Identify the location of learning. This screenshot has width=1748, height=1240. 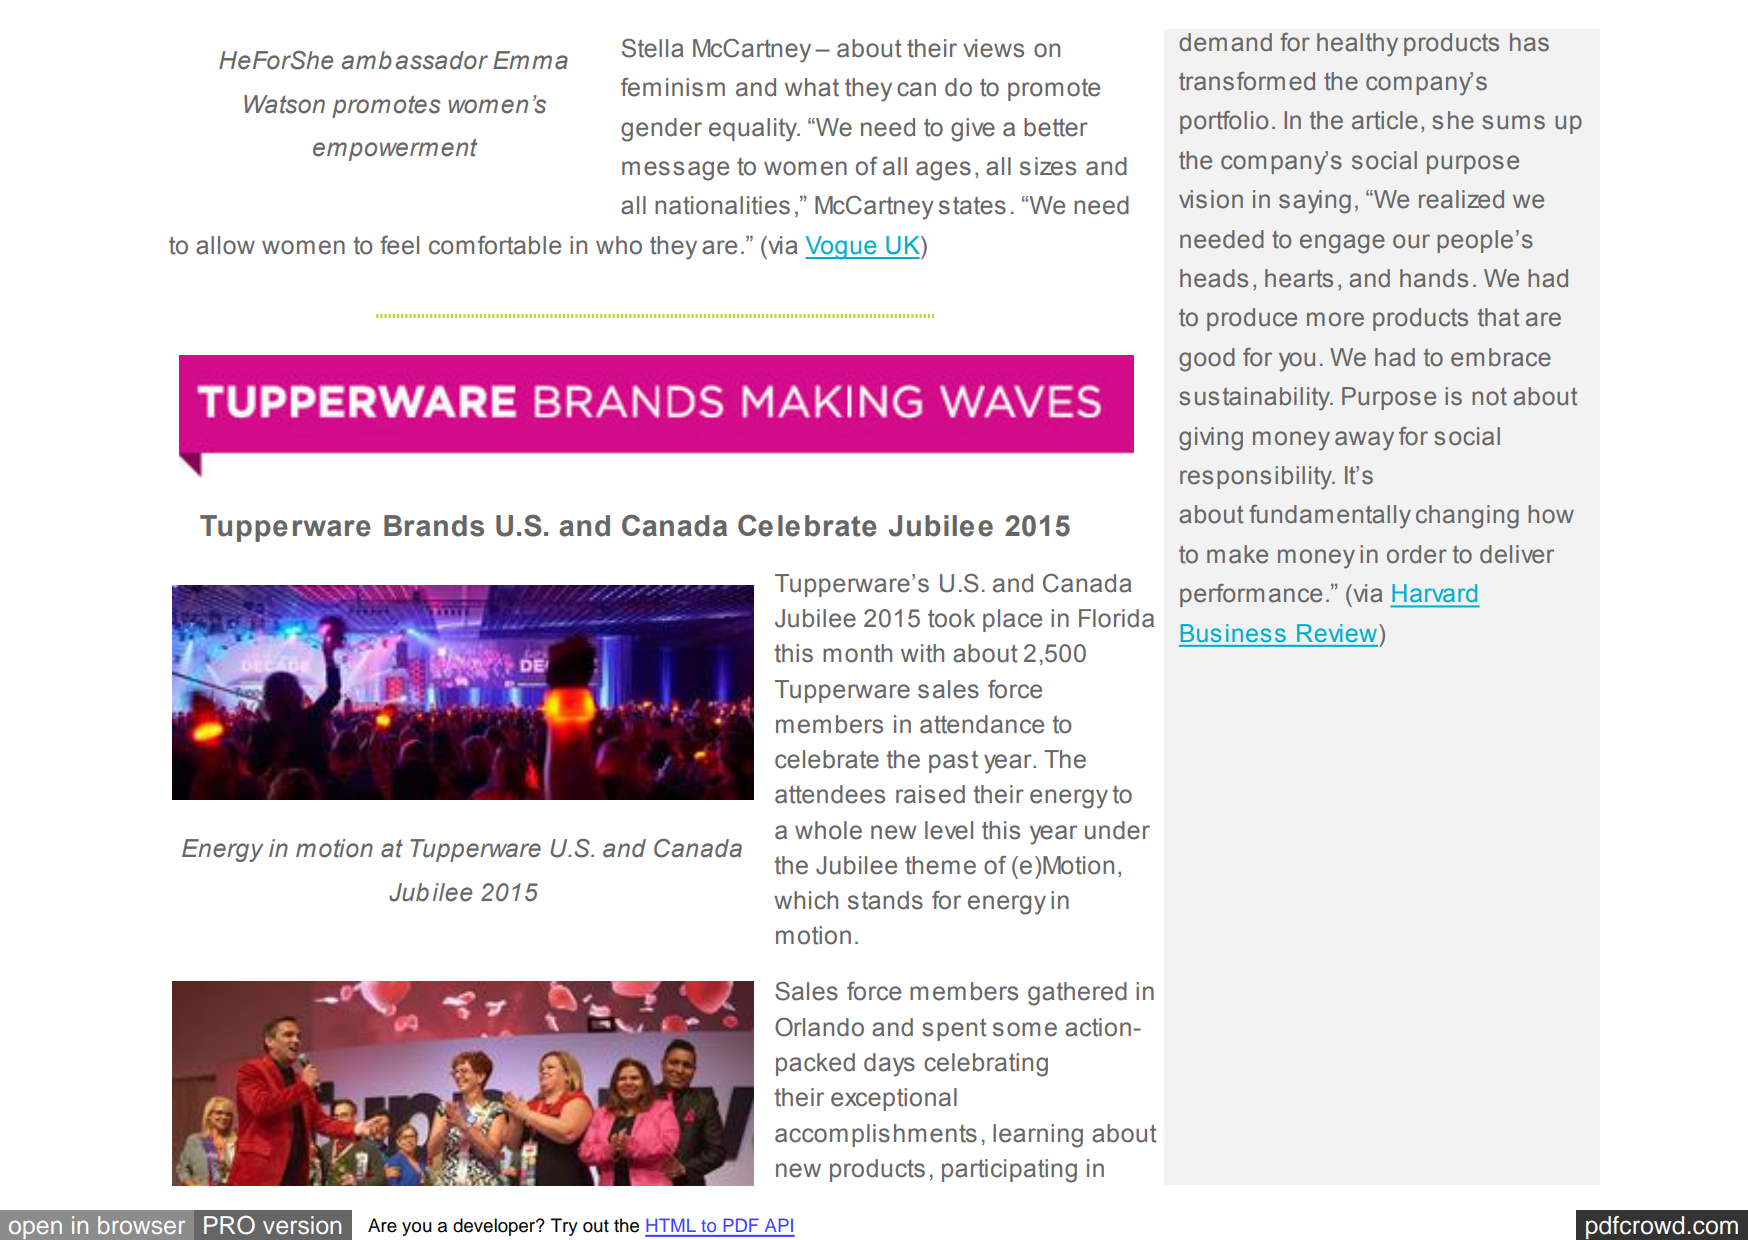
(1038, 1136).
